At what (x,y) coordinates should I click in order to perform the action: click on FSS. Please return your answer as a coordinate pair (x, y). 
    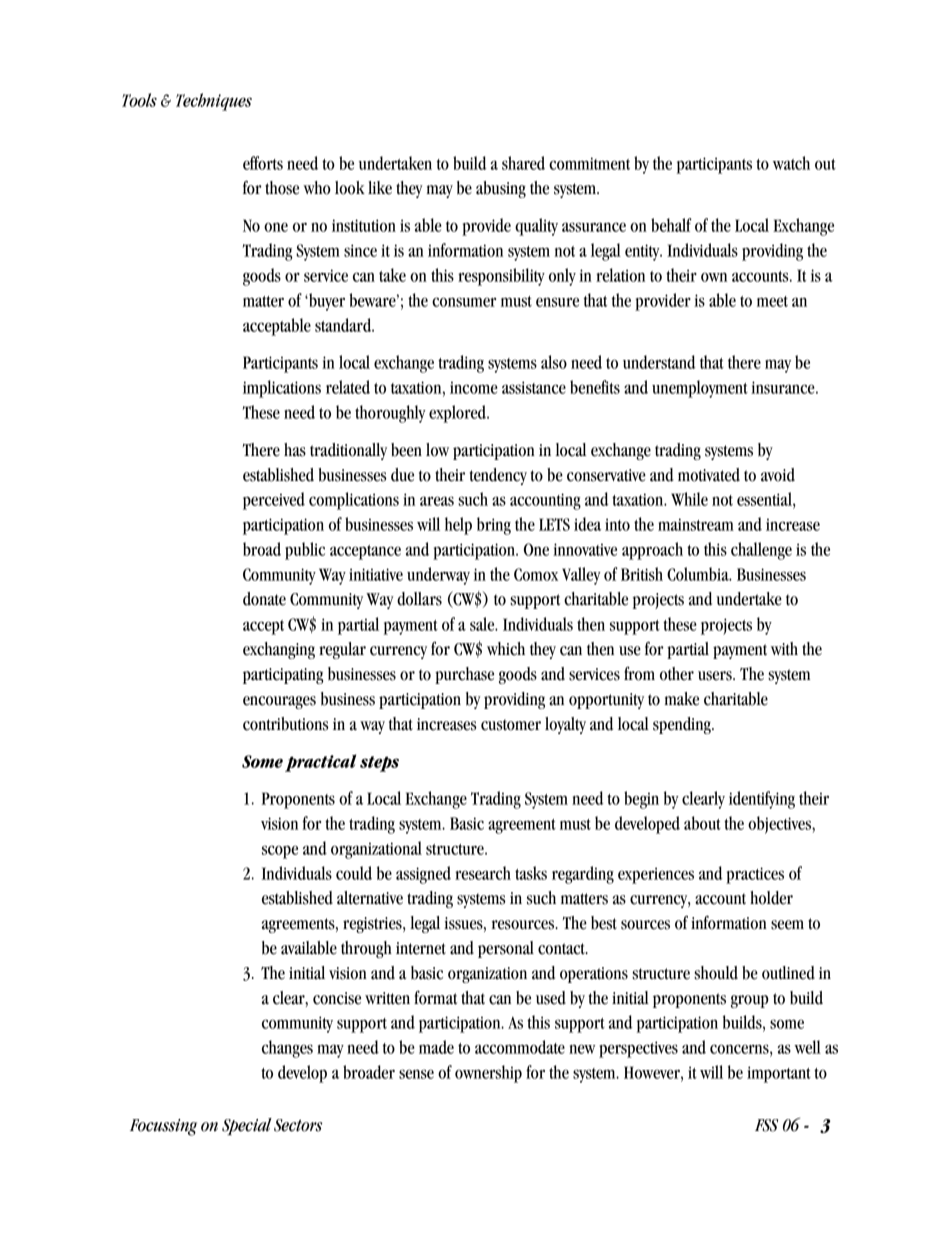
    Looking at the image, I should click on (766, 1125).
